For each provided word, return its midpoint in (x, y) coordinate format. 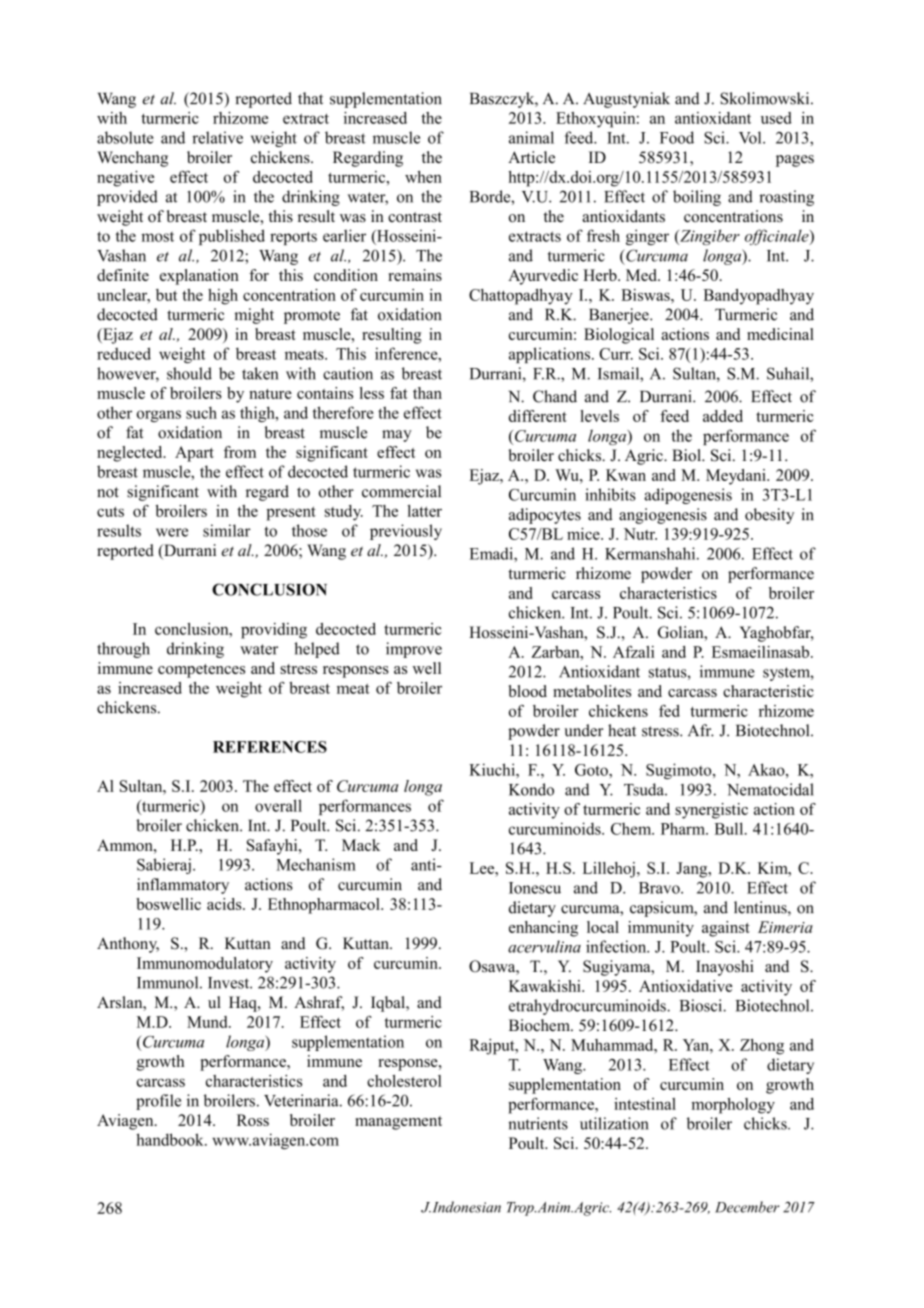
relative (217, 137)
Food (677, 137)
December (747, 1207)
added (723, 416)
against (726, 929)
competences (201, 671)
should (189, 373)
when (423, 177)
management (398, 1123)
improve (414, 650)
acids (225, 904)
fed (669, 711)
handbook (171, 1139)
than (427, 393)
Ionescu (535, 888)
